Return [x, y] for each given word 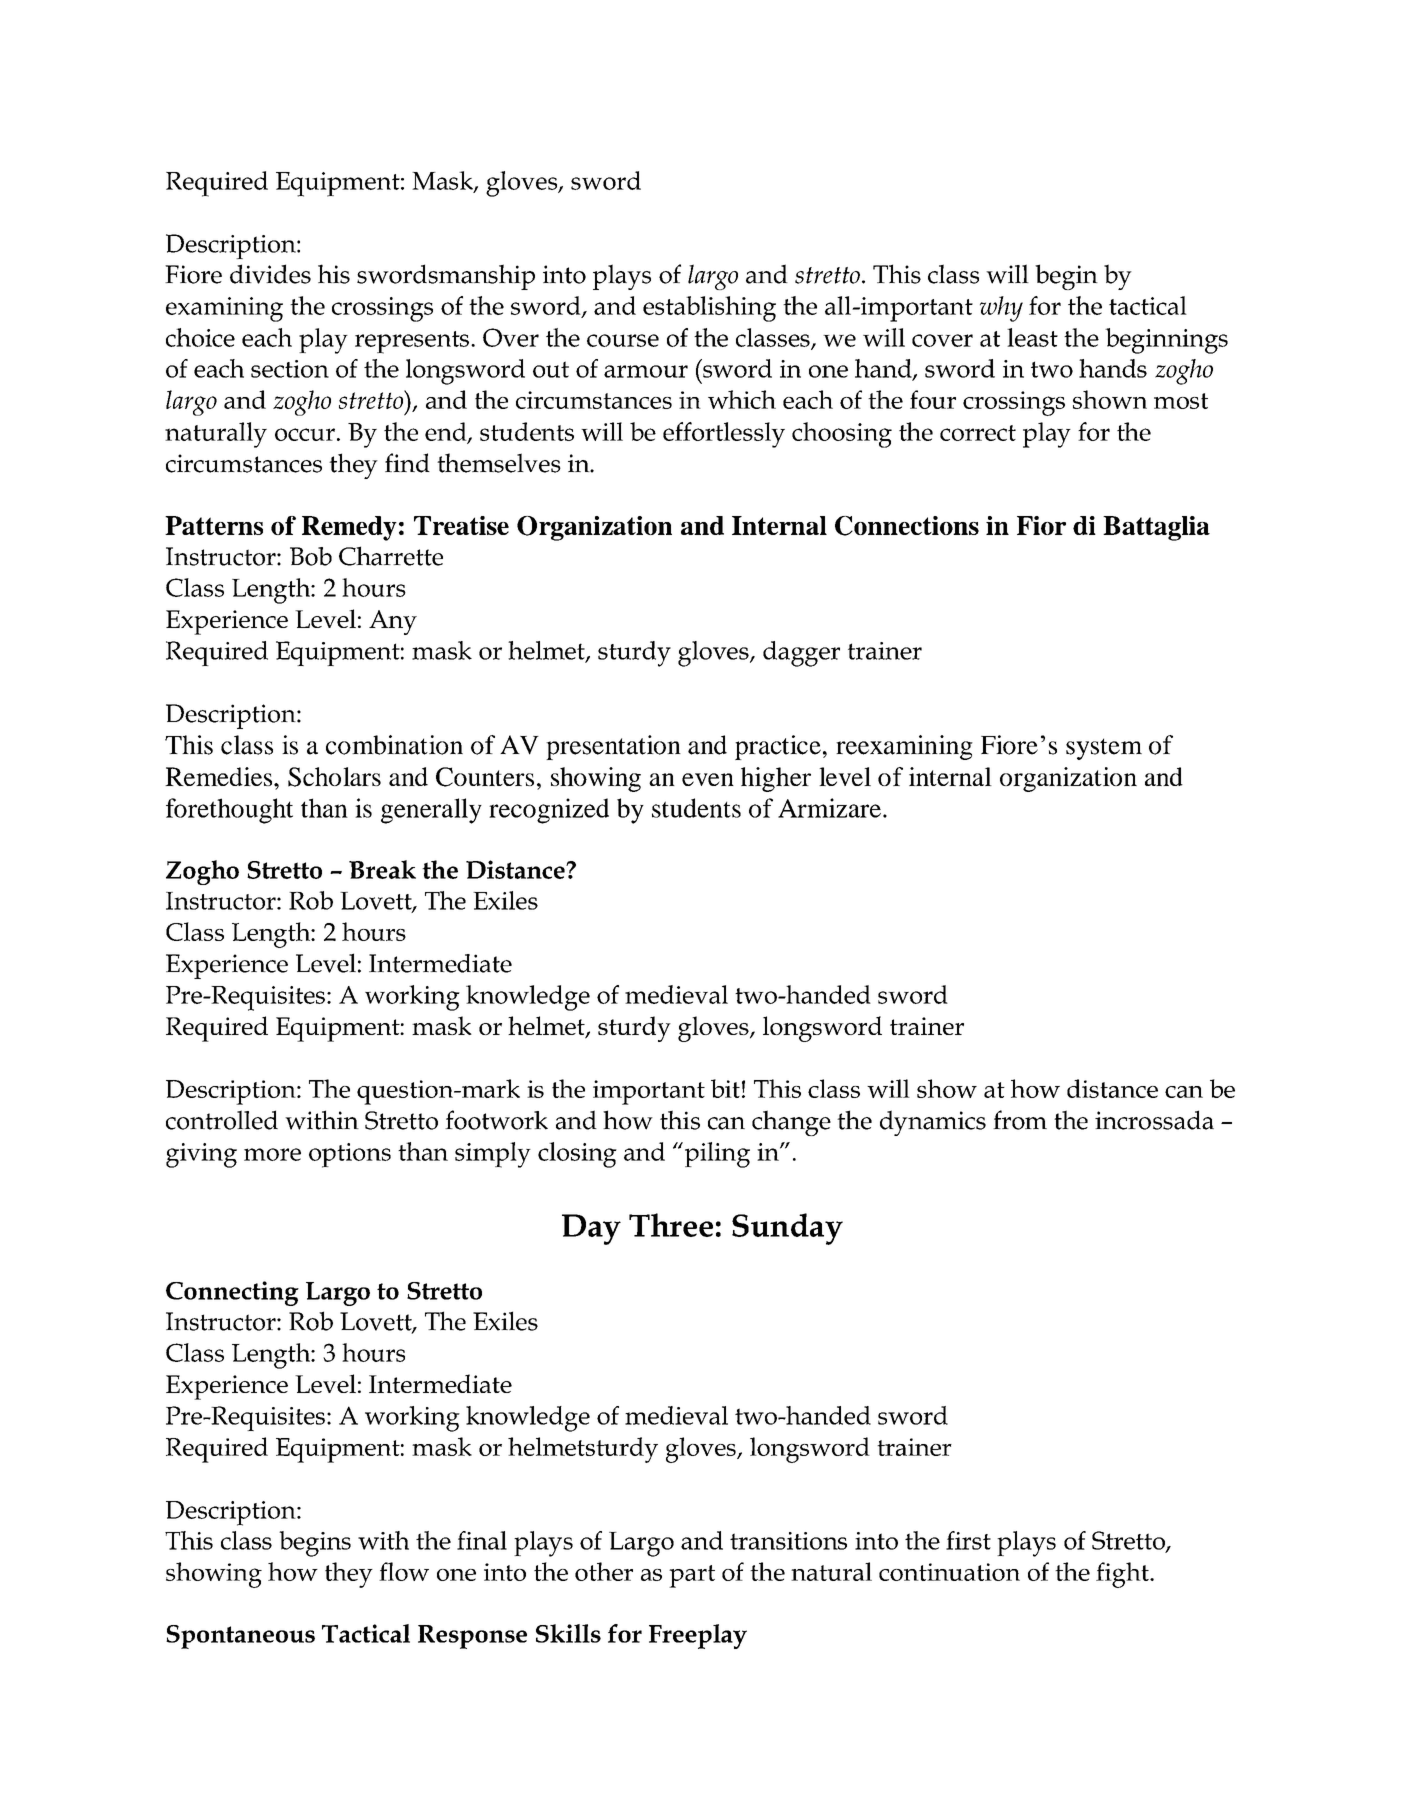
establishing [709, 309]
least [1032, 337]
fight [1123, 1575]
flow [404, 1571]
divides [270, 274]
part [692, 1576]
